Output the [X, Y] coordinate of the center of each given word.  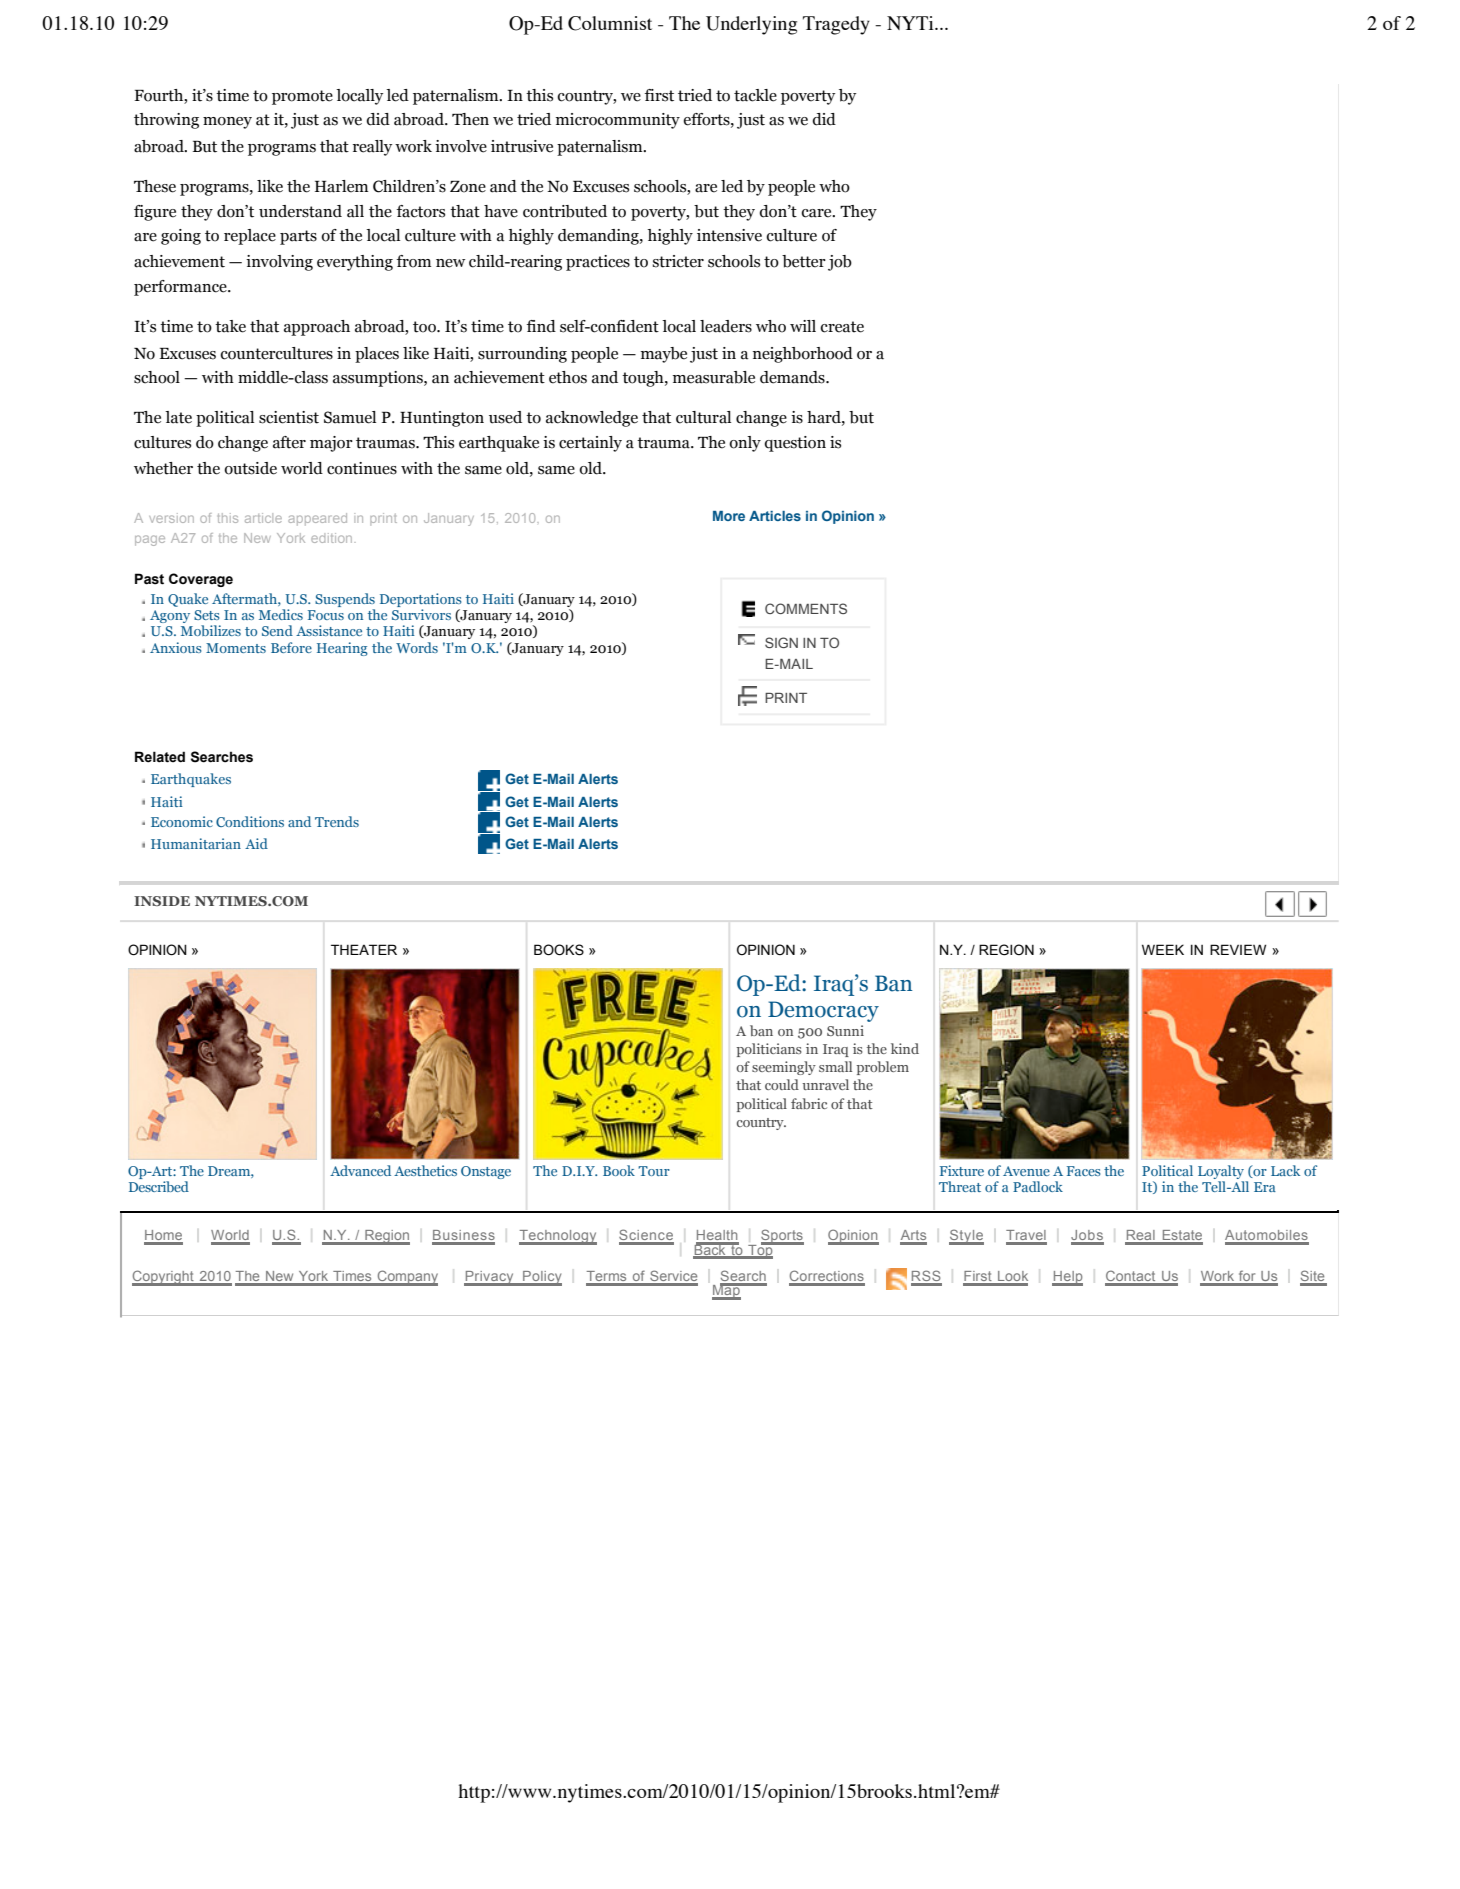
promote [302, 97]
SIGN [781, 642]
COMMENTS [806, 608]
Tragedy [836, 25]
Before [291, 647]
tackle [755, 95]
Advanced [360, 1170]
